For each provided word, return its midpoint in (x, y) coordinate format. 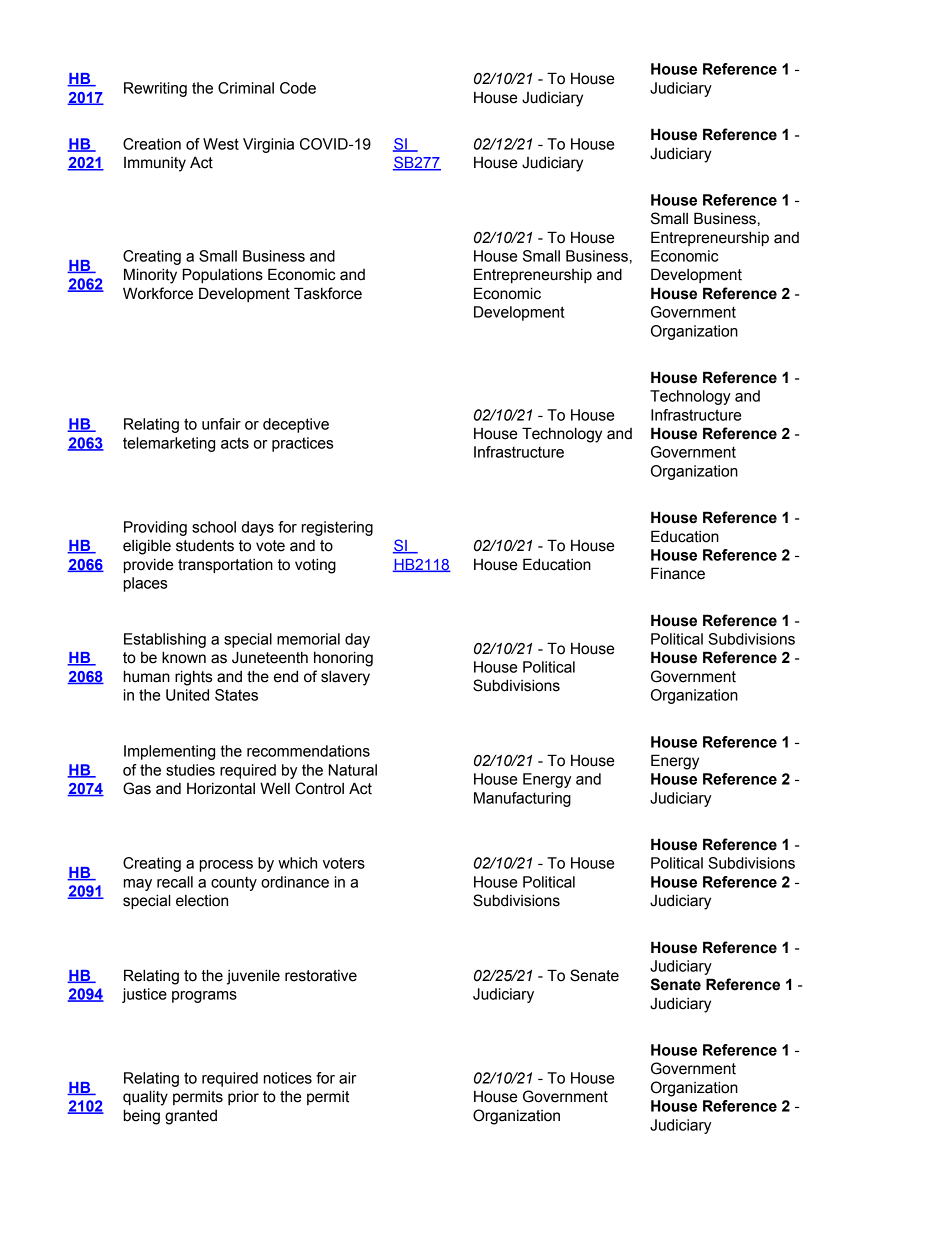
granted (191, 1117)
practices (302, 444)
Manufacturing (522, 799)
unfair (221, 424)
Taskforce (328, 293)
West (221, 144)
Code (298, 88)
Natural (353, 770)
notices (288, 1078)
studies (190, 770)
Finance (678, 573)
